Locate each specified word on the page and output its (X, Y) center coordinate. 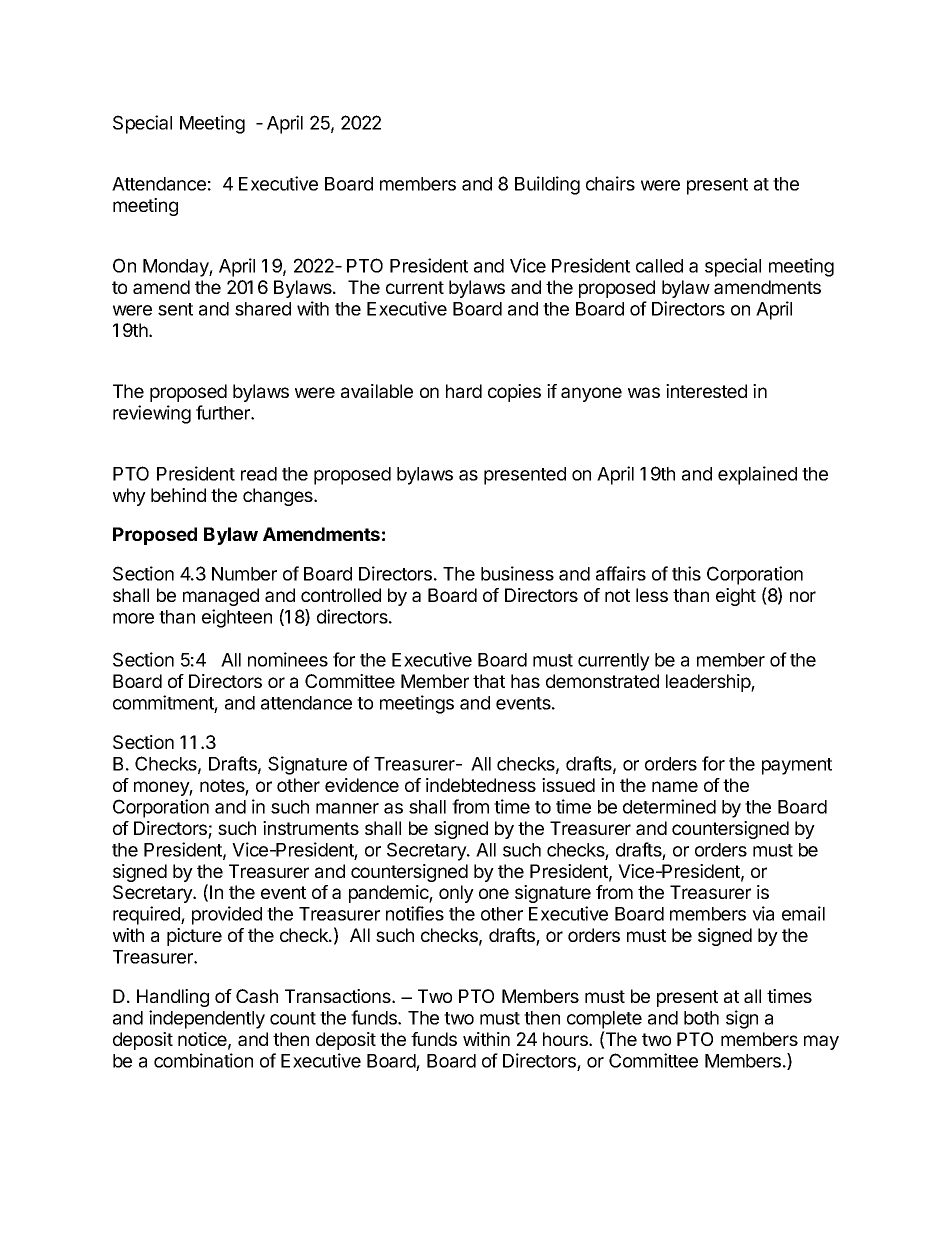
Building (547, 185)
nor (803, 596)
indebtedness (481, 785)
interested (706, 391)
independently (207, 1019)
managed (221, 597)
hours (566, 1039)
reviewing (152, 414)
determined (669, 806)
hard (464, 391)
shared (263, 309)
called (659, 266)
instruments (311, 828)
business (517, 573)
